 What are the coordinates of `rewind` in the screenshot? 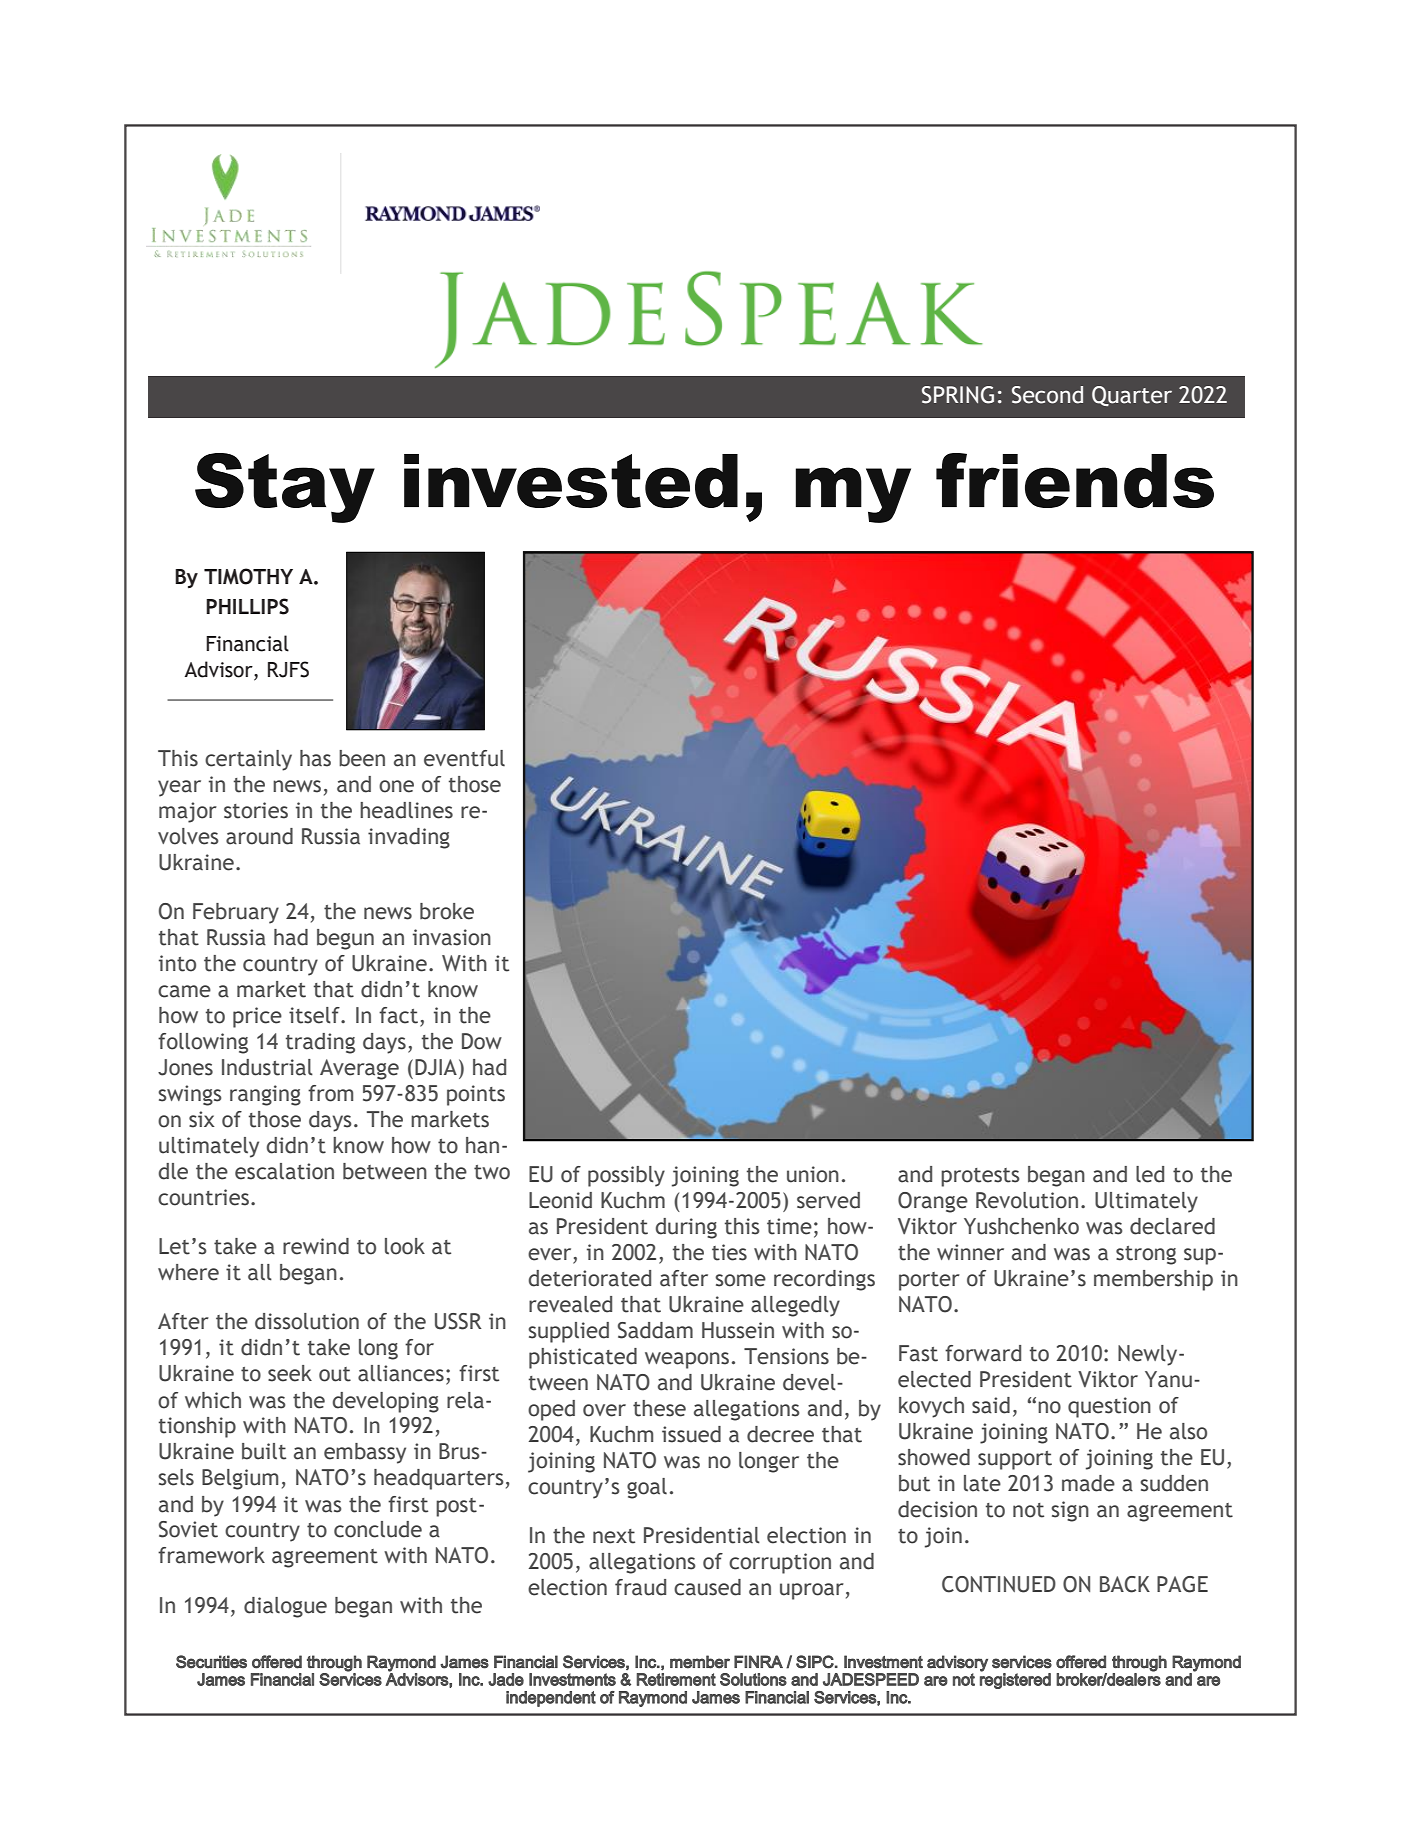 It's located at (316, 1246).
